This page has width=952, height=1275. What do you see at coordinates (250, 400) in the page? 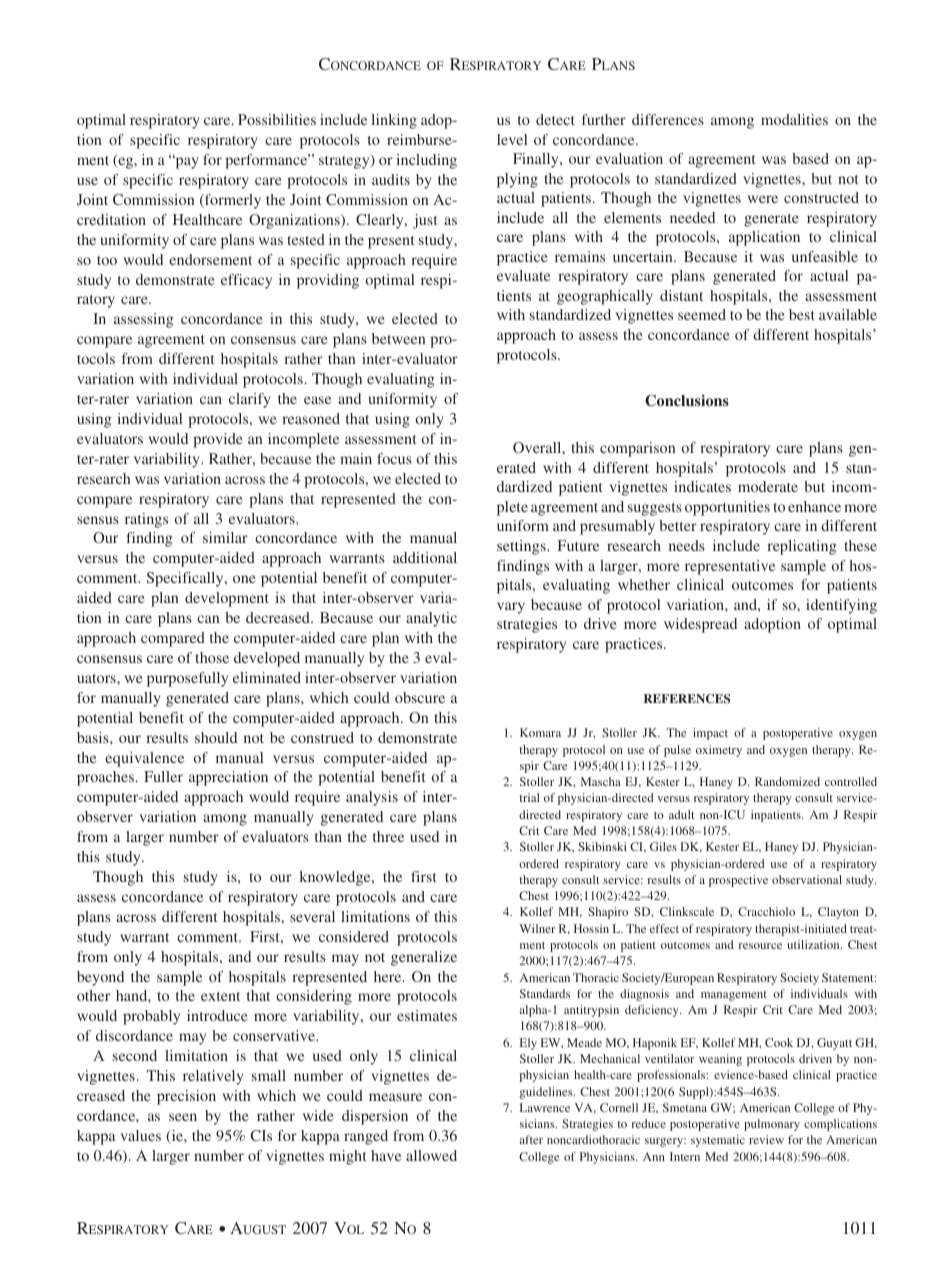
I see `clarify` at bounding box center [250, 400].
